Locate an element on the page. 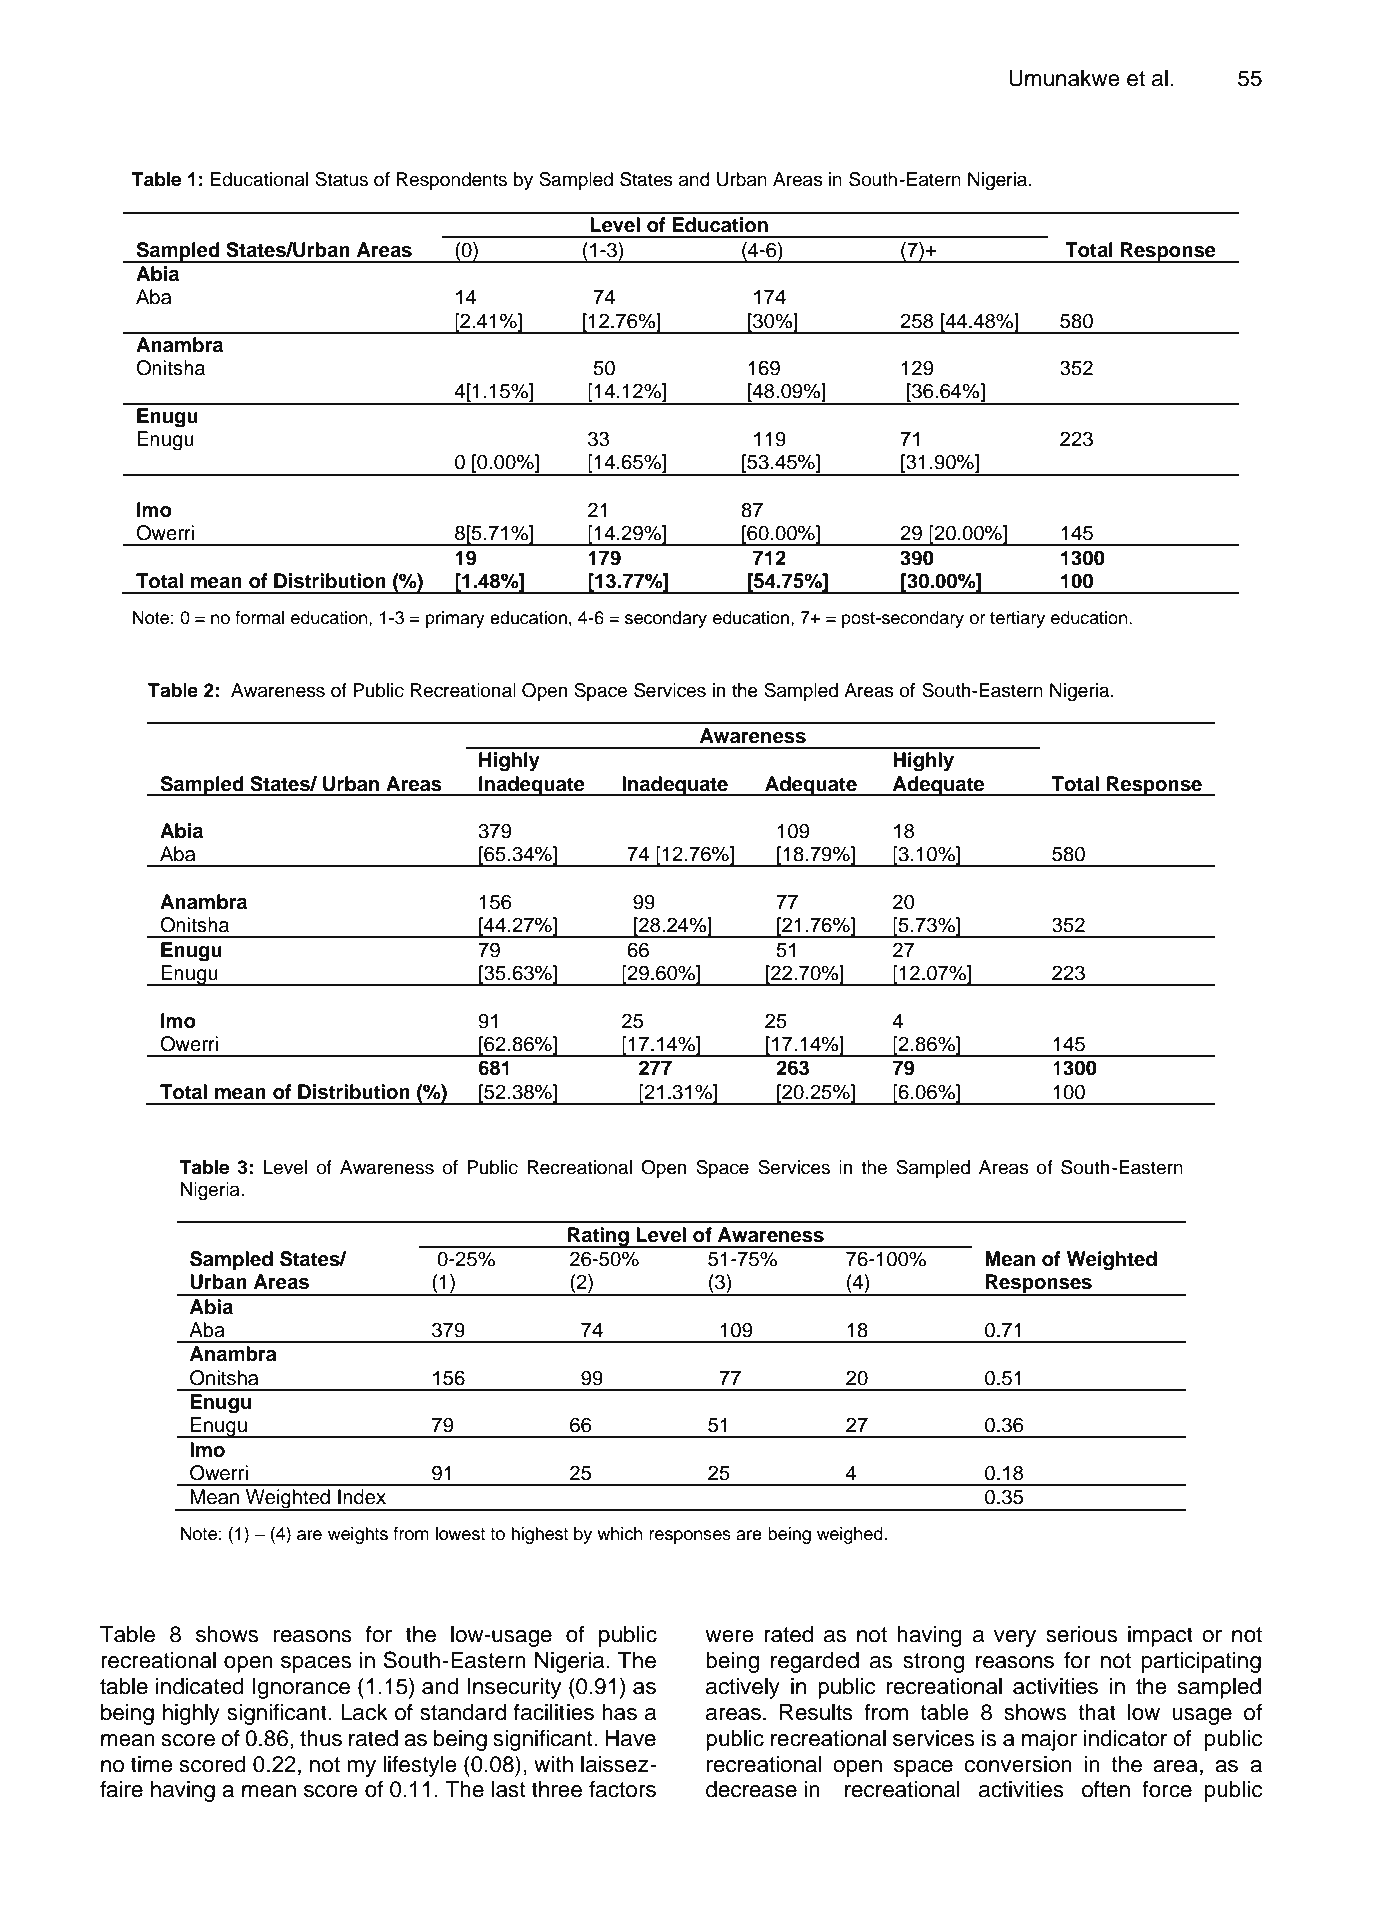 Image resolution: width=1376 pixels, height=1908 pixels. tertiary is located at coordinates (1017, 619).
